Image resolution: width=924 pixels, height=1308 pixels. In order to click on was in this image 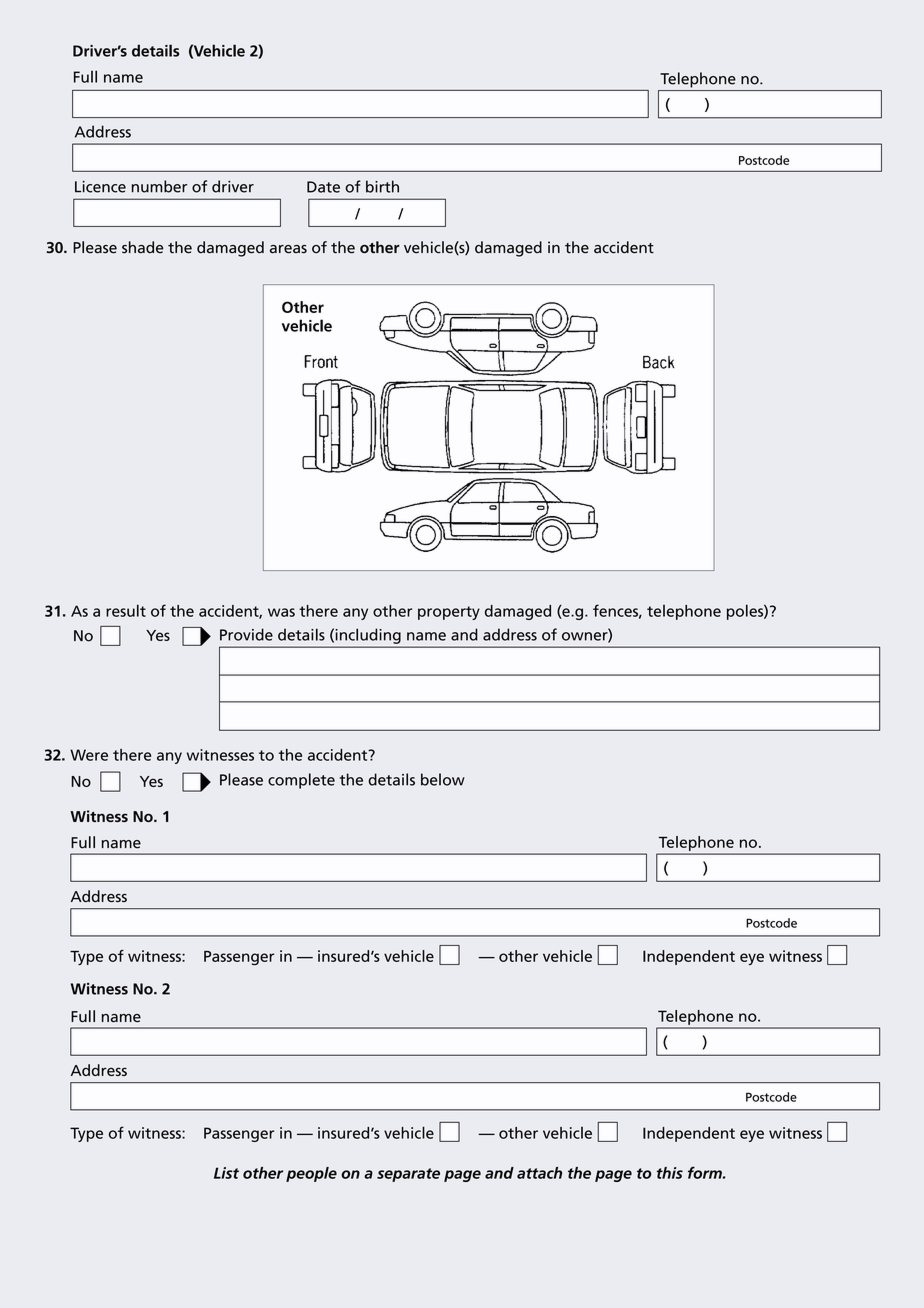, I will do `click(281, 612)`.
